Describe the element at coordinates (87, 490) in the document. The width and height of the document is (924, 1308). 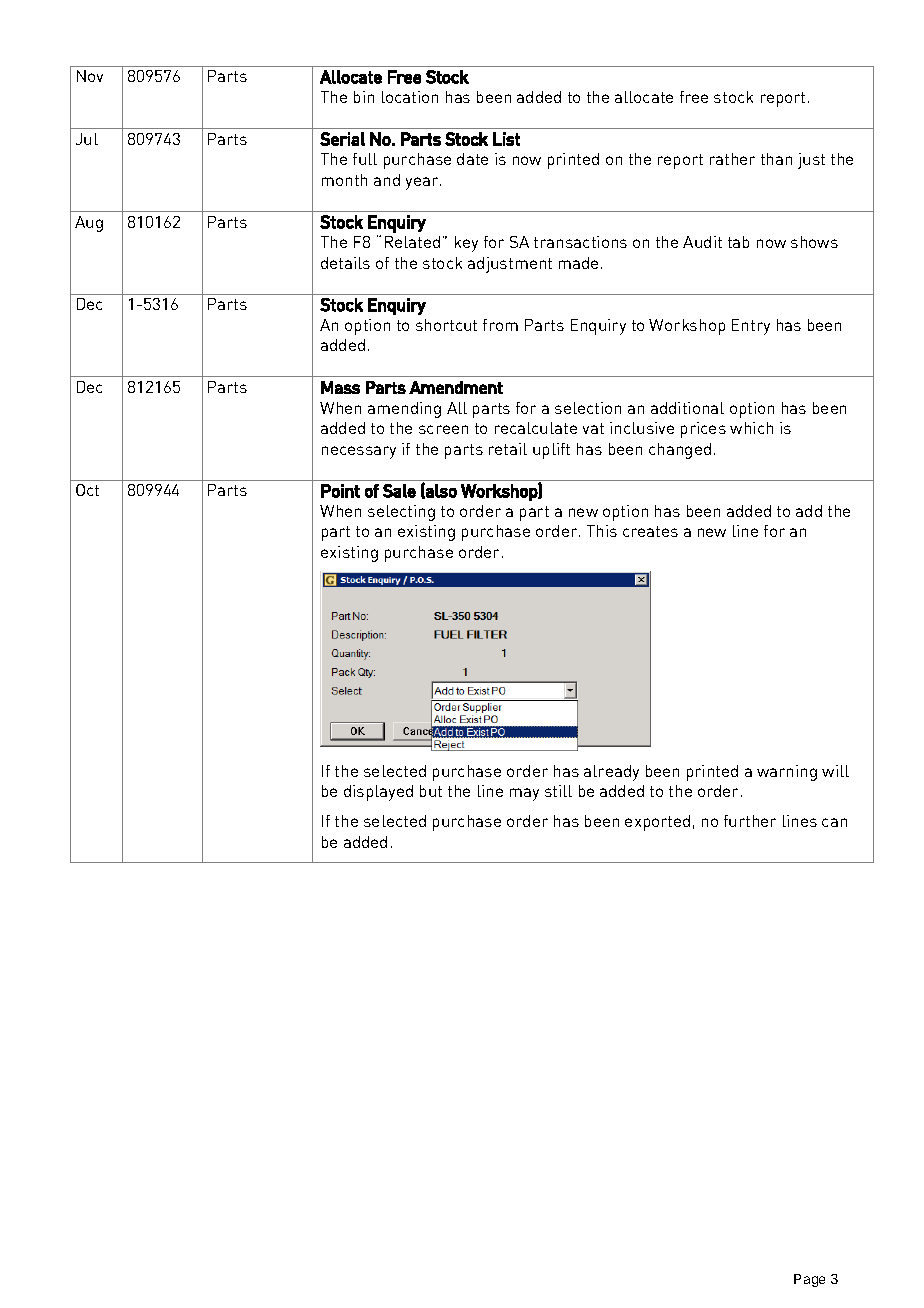
I see `Oct` at that location.
